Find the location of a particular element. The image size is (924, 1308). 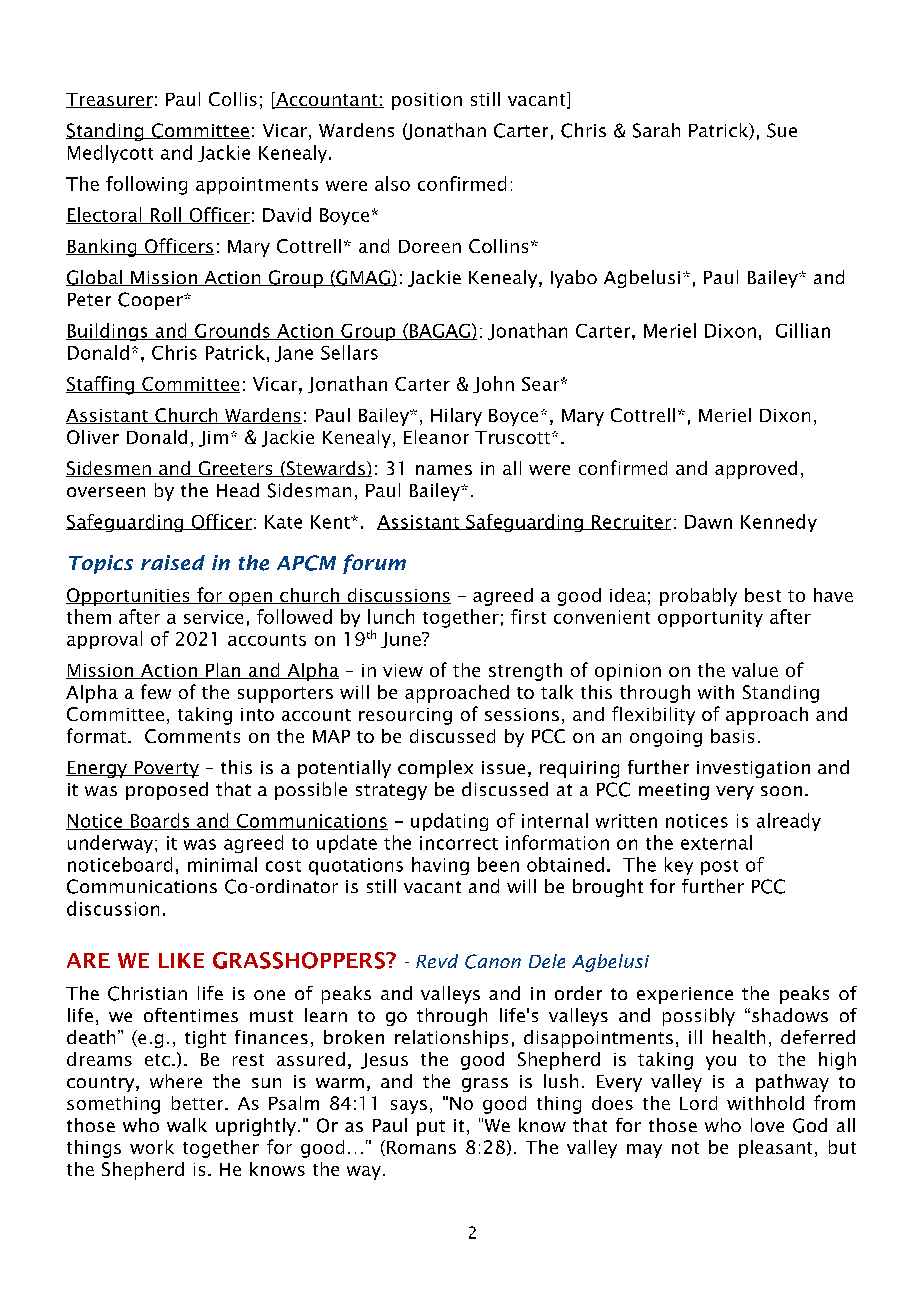

opportunity is located at coordinates (710, 618).
